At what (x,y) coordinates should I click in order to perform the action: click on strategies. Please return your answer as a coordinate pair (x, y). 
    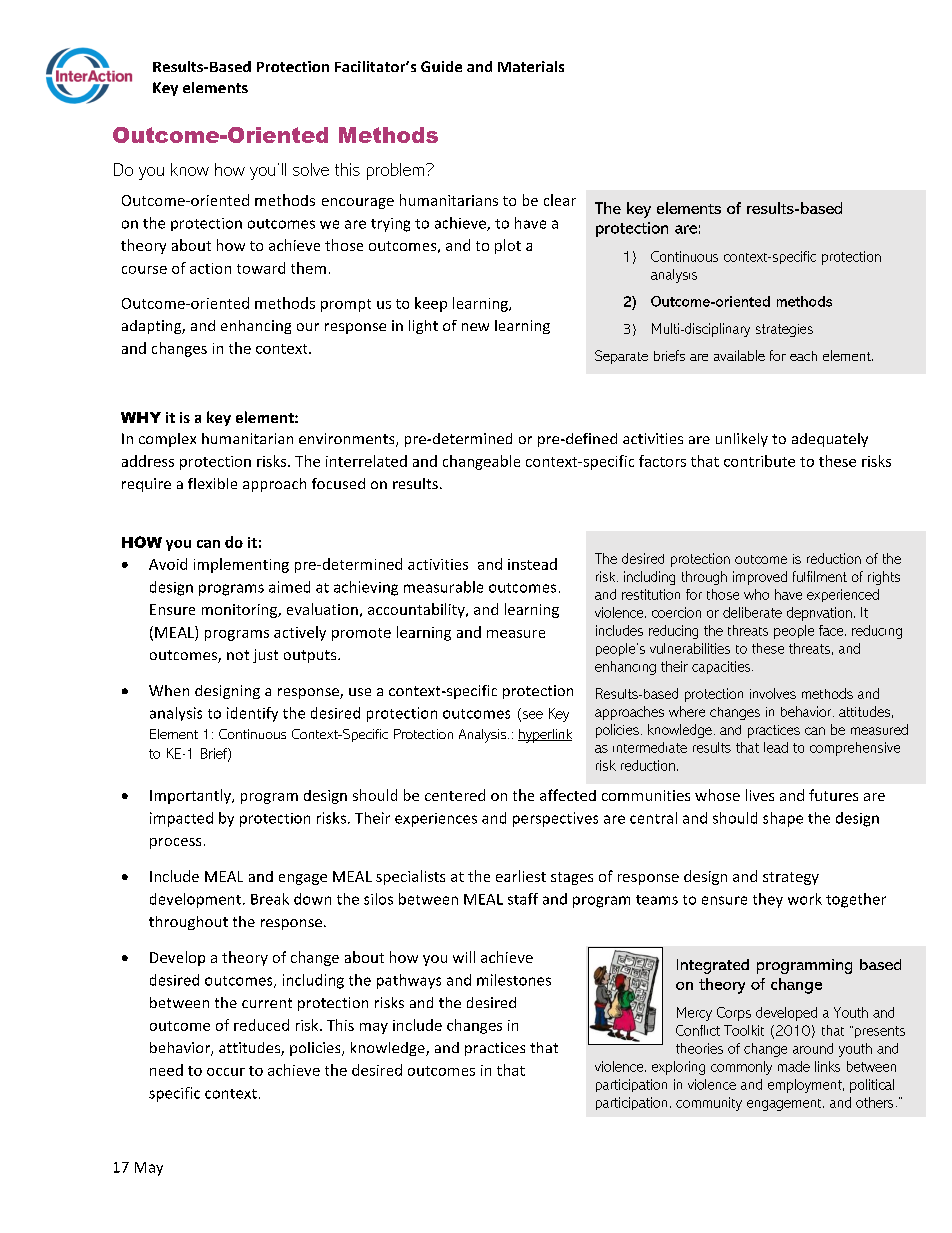
    Looking at the image, I should click on (784, 330).
